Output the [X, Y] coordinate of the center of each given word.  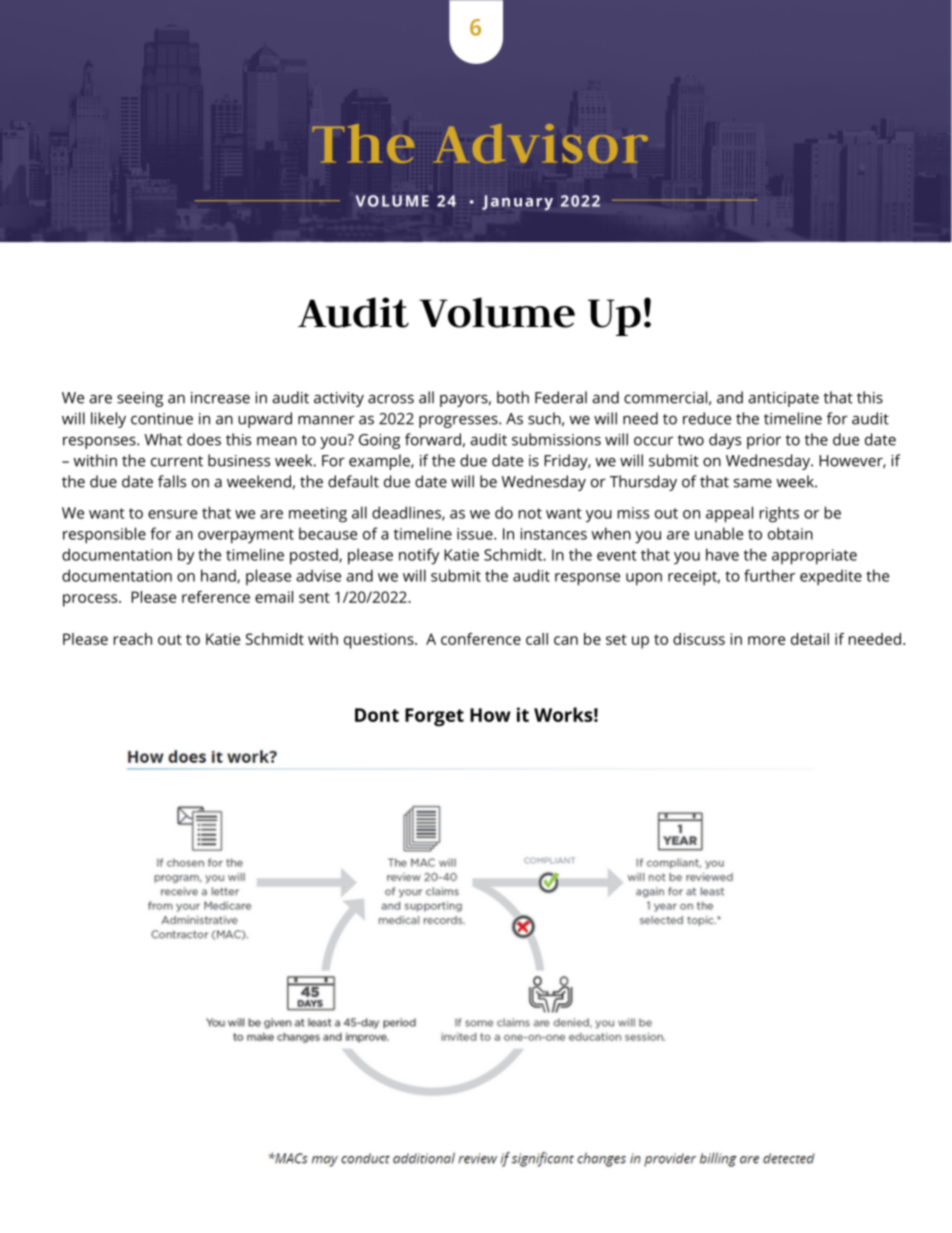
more [766, 640]
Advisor [541, 143]
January [517, 203]
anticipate [784, 399]
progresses [459, 421]
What [163, 439]
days [725, 441]
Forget [434, 717]
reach [133, 639]
